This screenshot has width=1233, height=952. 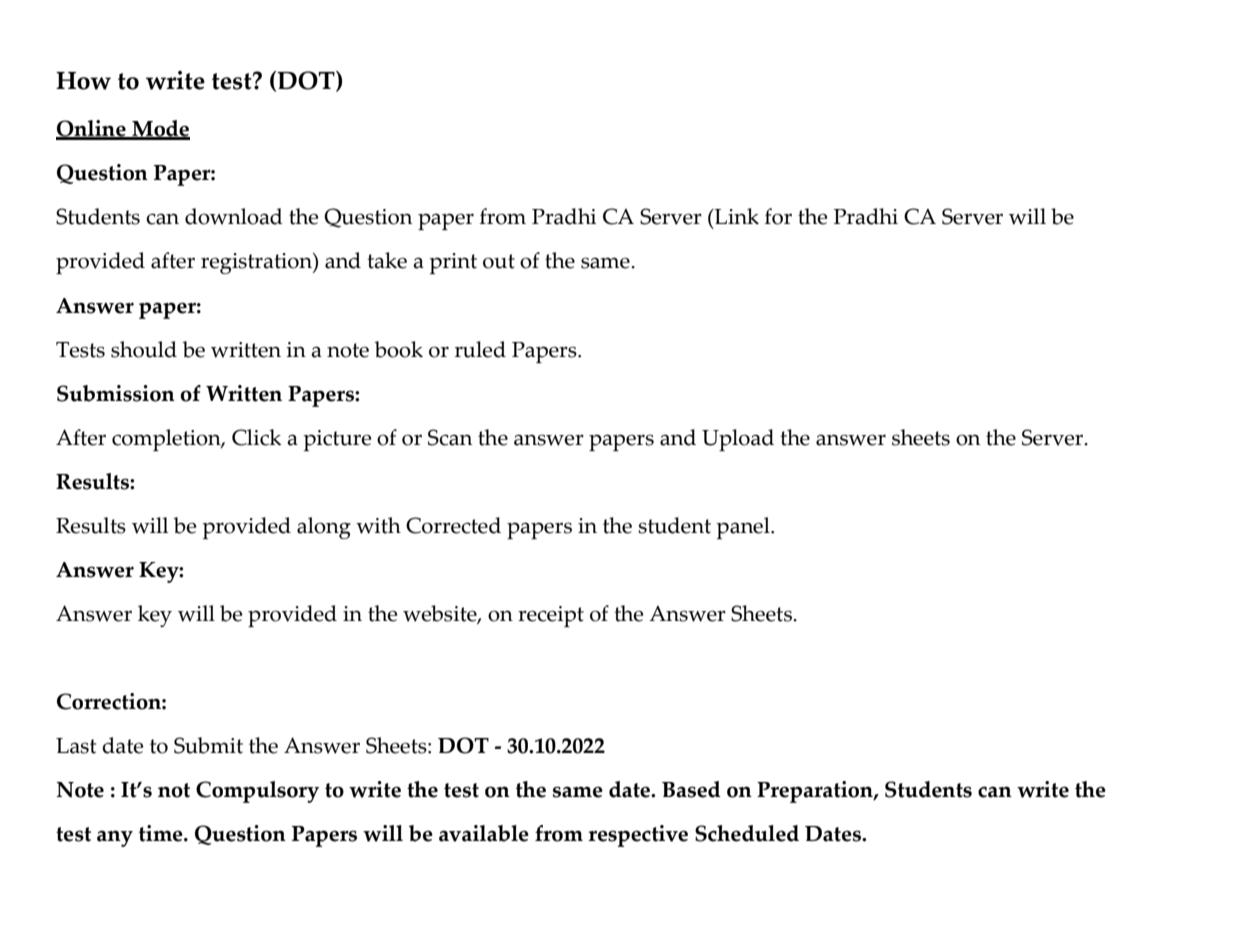 What do you see at coordinates (736, 216) in the screenshot?
I see `Link` at bounding box center [736, 216].
